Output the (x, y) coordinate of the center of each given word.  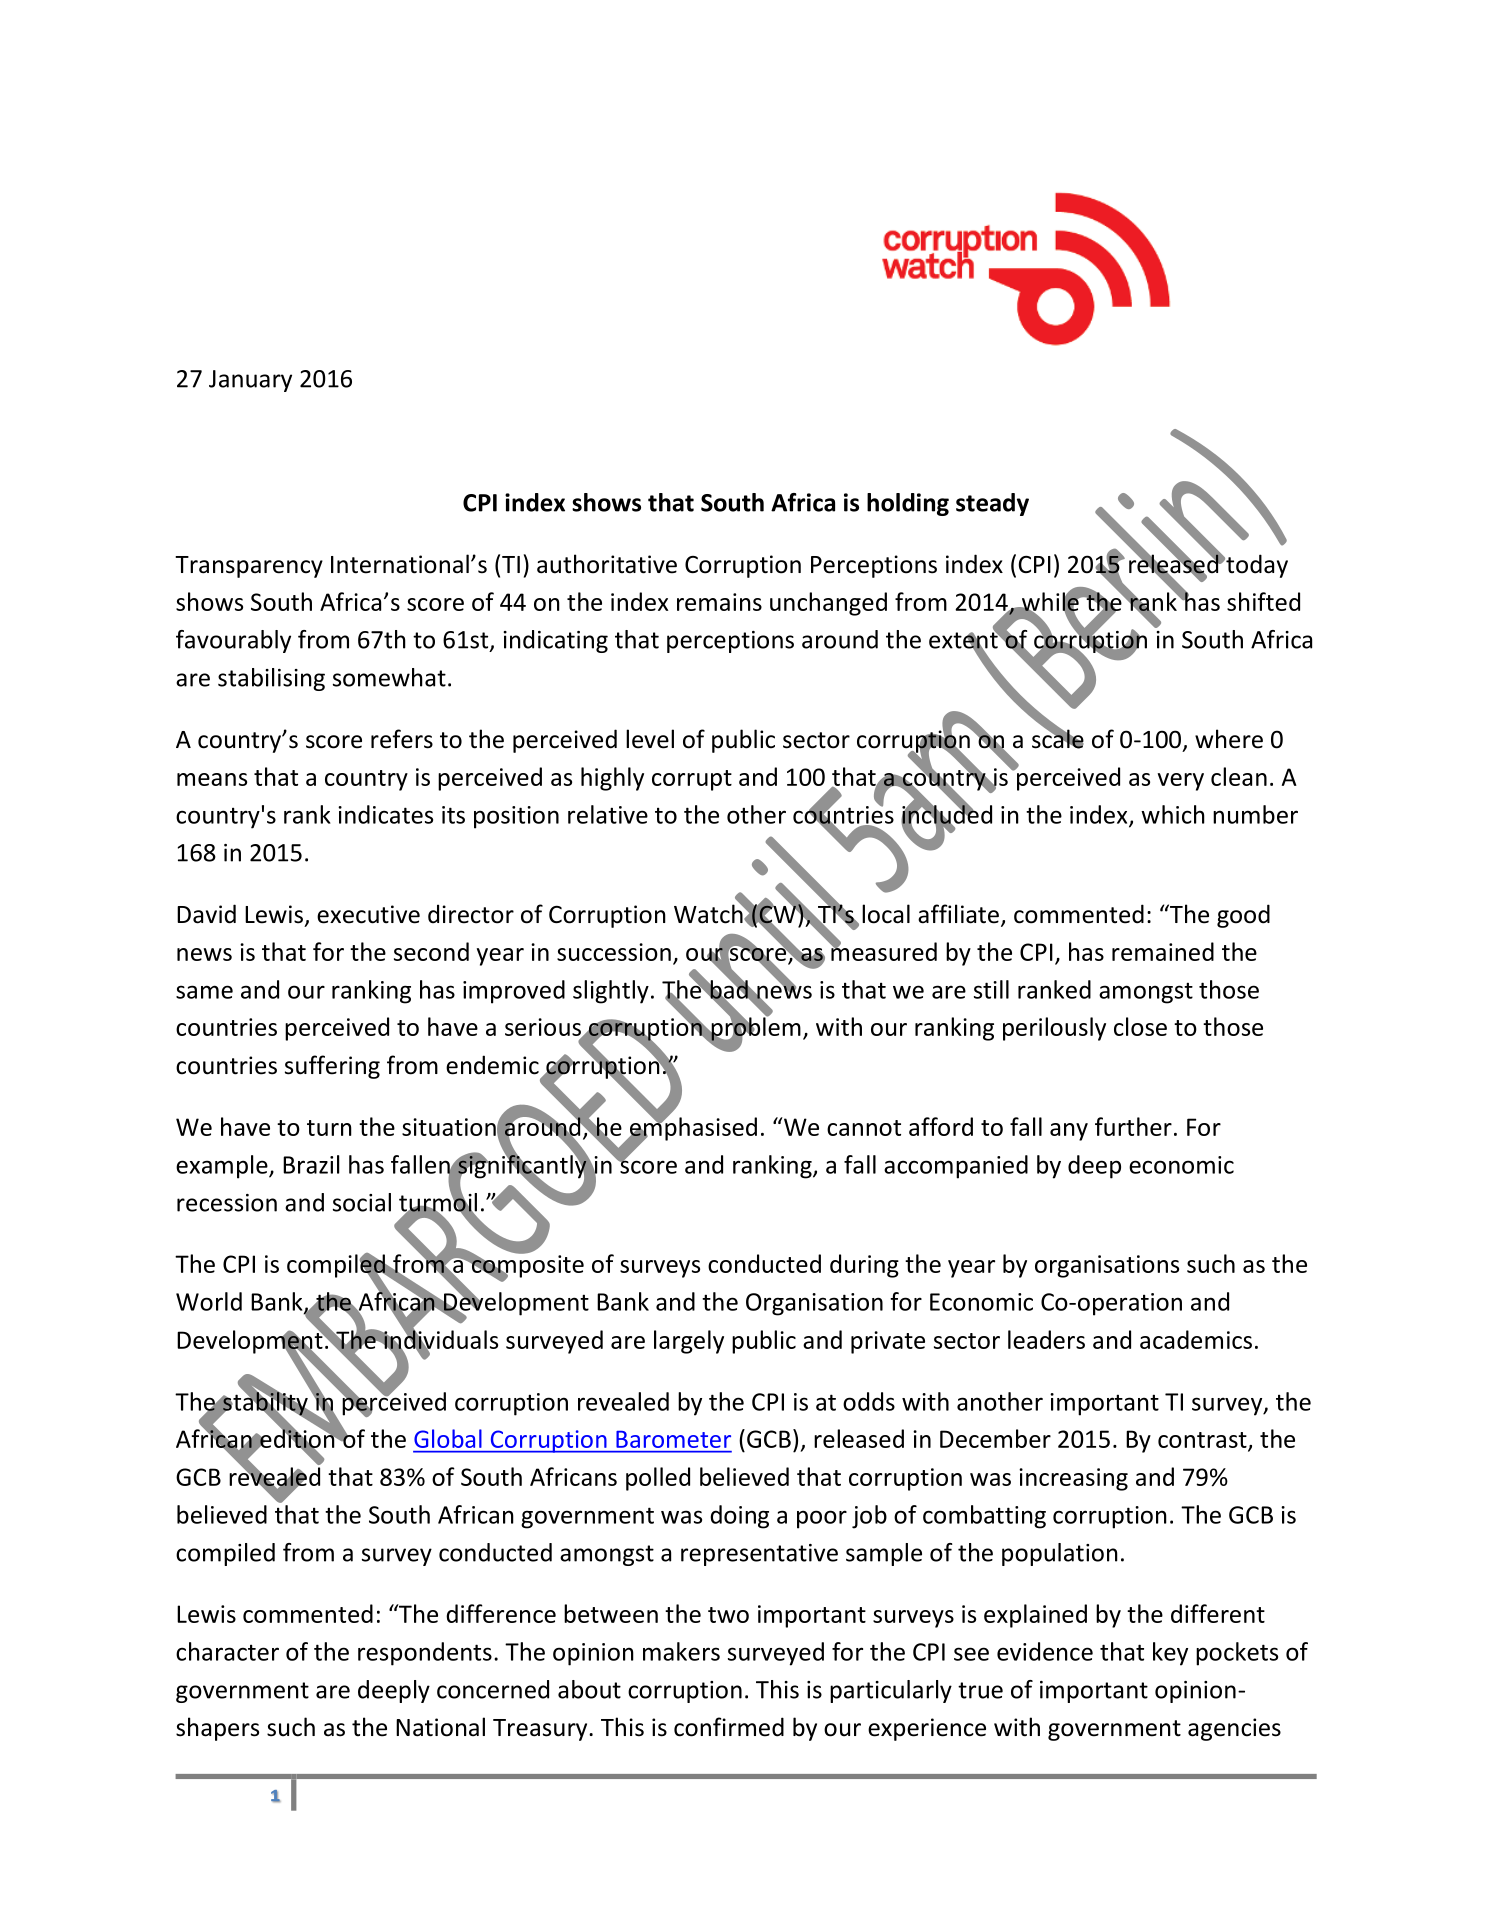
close (1140, 1026)
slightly (611, 992)
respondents (425, 1654)
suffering (332, 1067)
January (250, 381)
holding (908, 504)
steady (992, 504)
